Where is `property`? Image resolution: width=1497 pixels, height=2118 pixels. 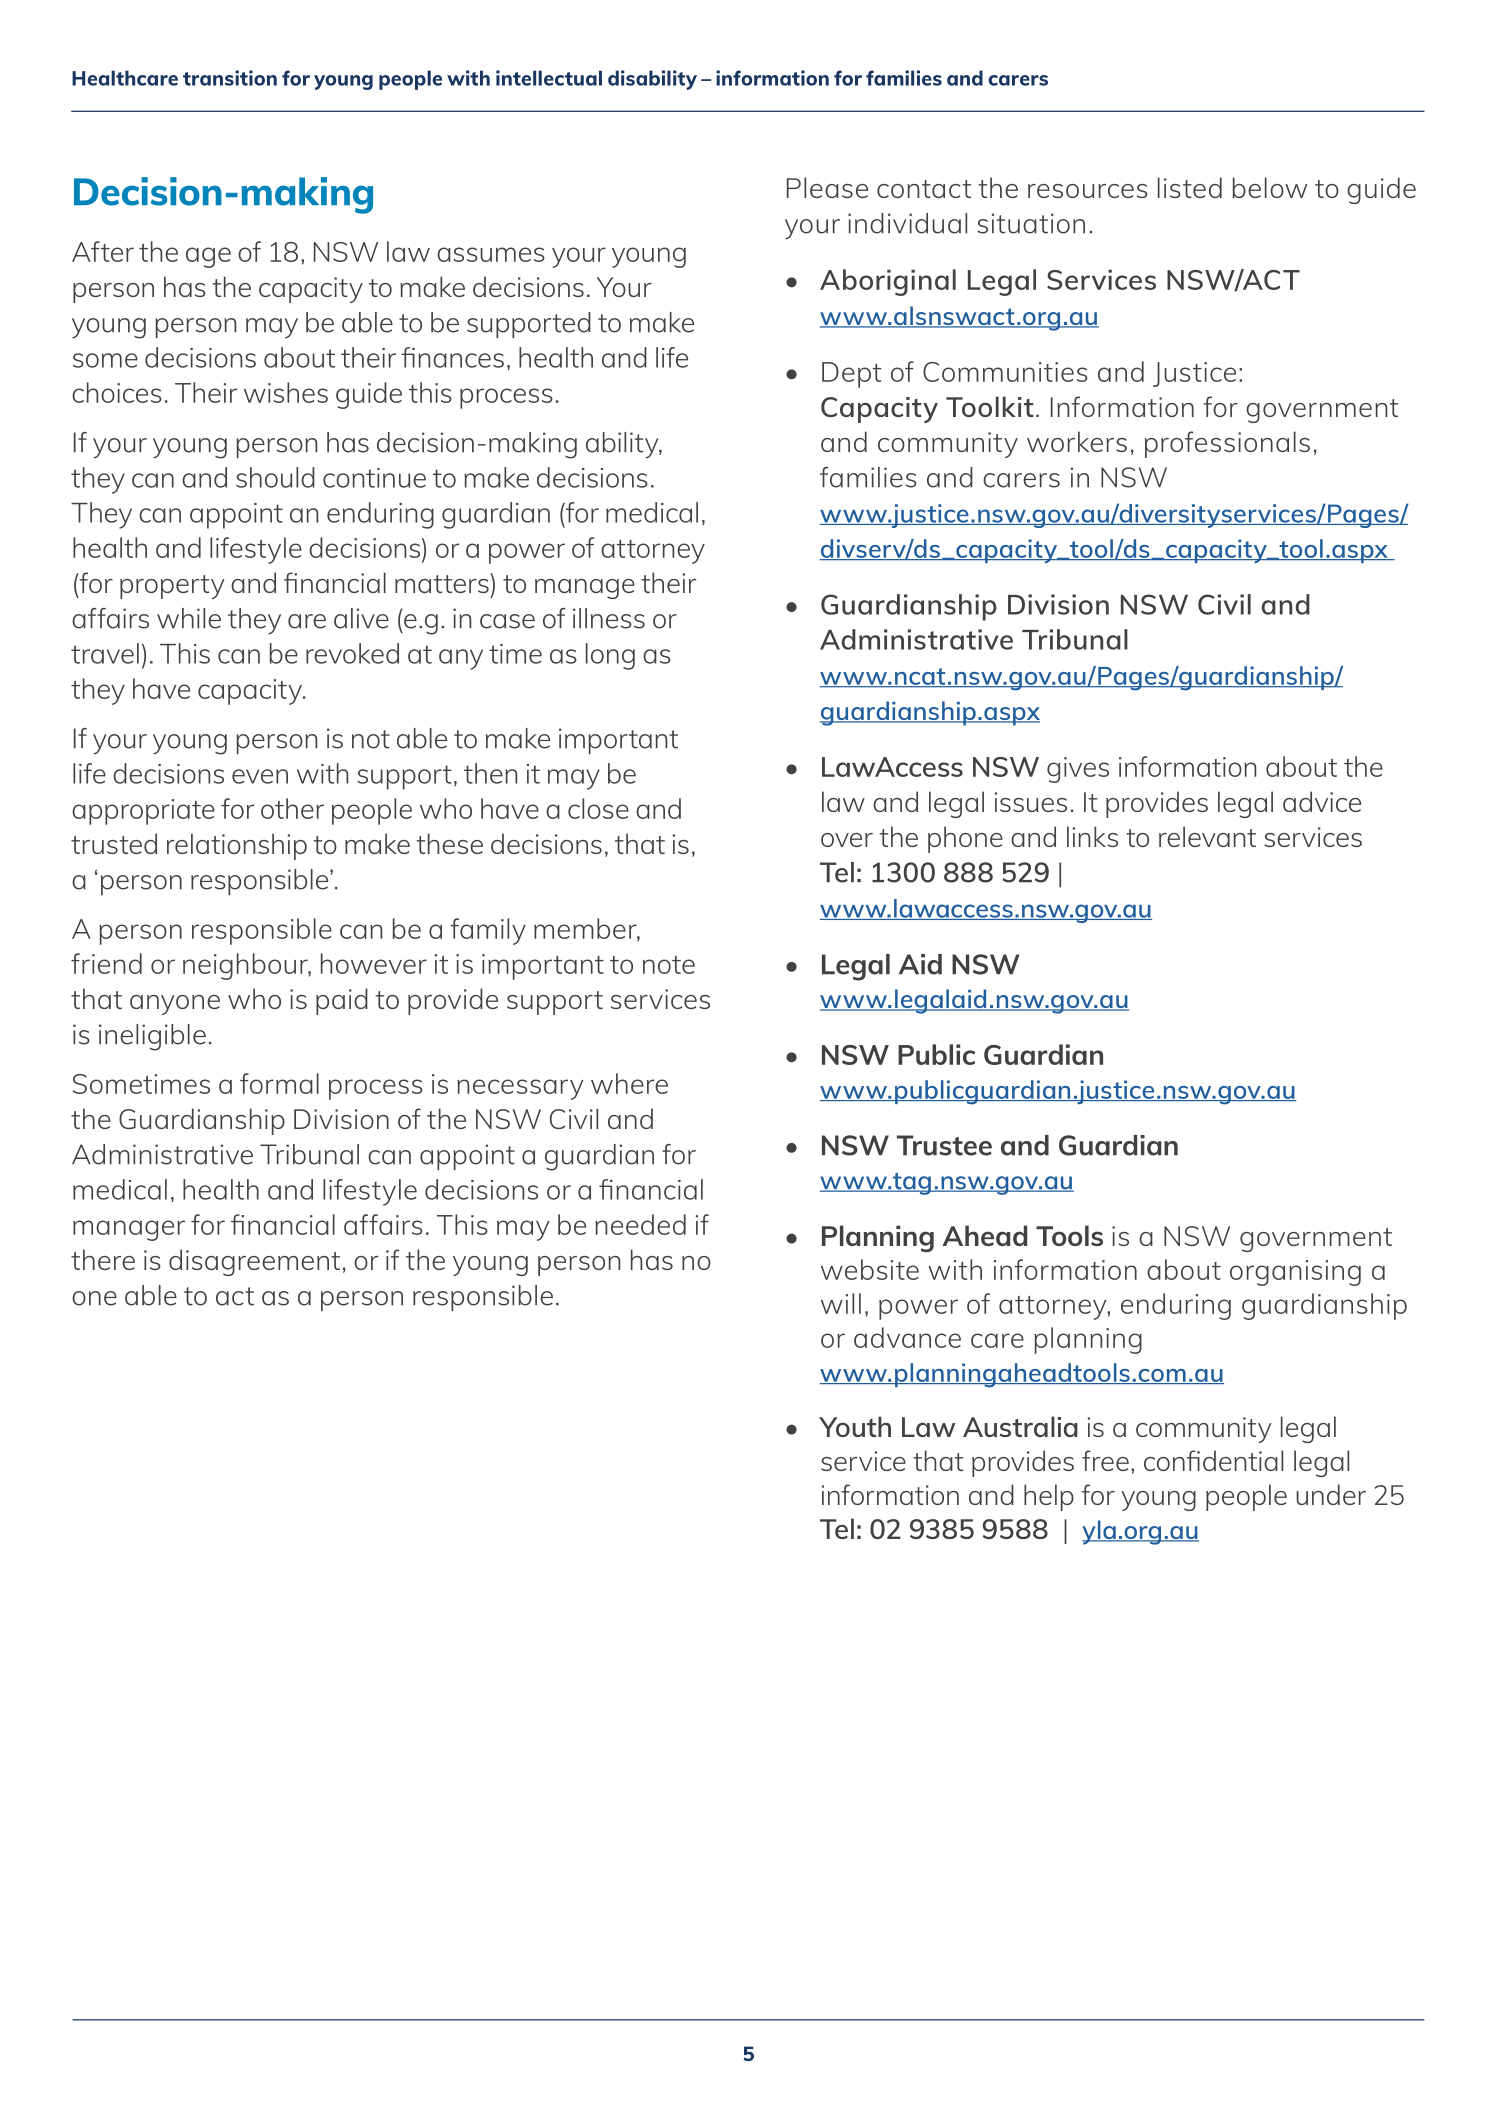 property is located at coordinates (172, 587).
